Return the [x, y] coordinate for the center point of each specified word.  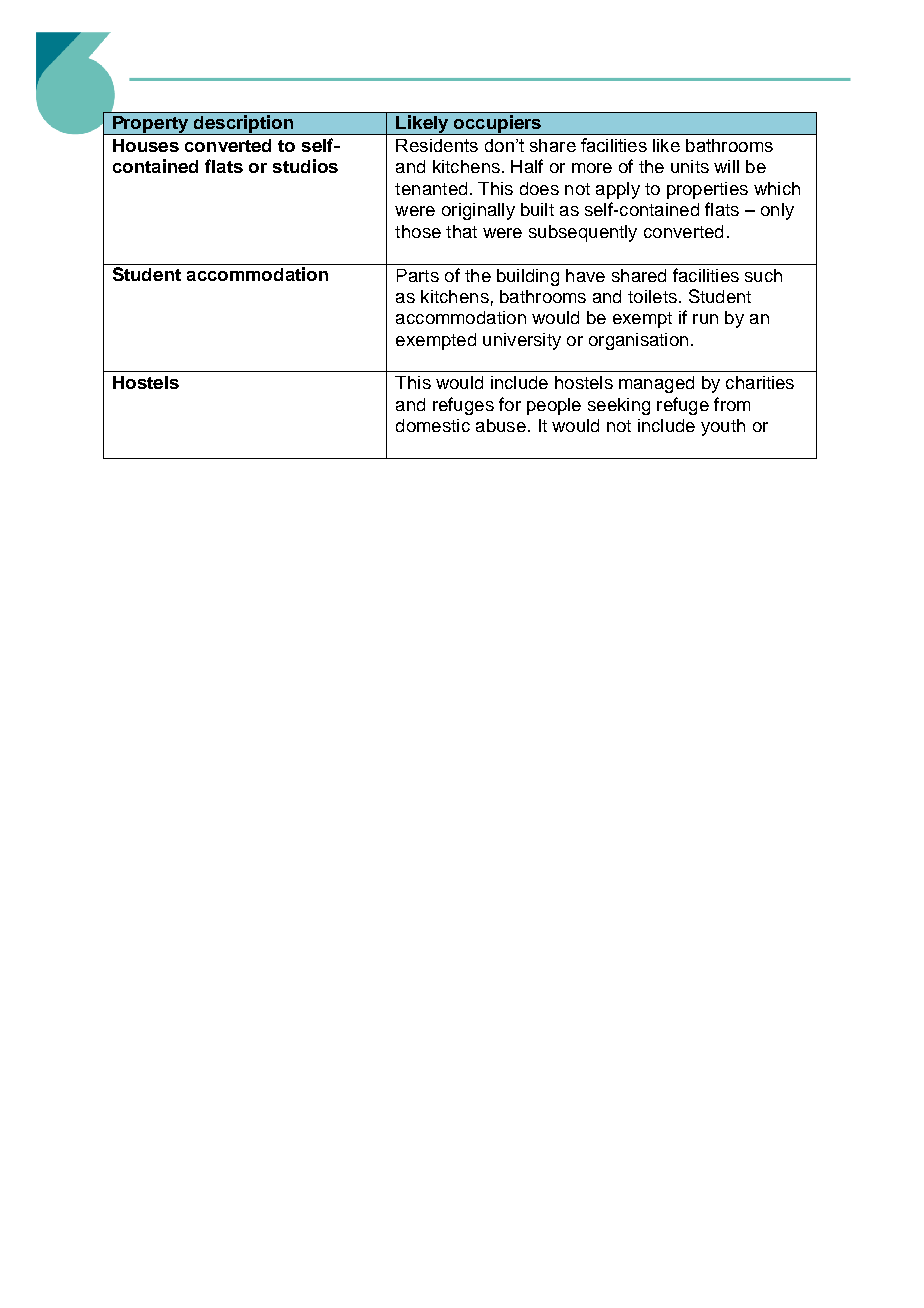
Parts [418, 275]
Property [151, 125]
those [418, 231]
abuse [501, 425]
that [461, 231]
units [690, 166]
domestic [433, 425]
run [705, 319]
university [522, 341]
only [777, 211]
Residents [437, 145]
